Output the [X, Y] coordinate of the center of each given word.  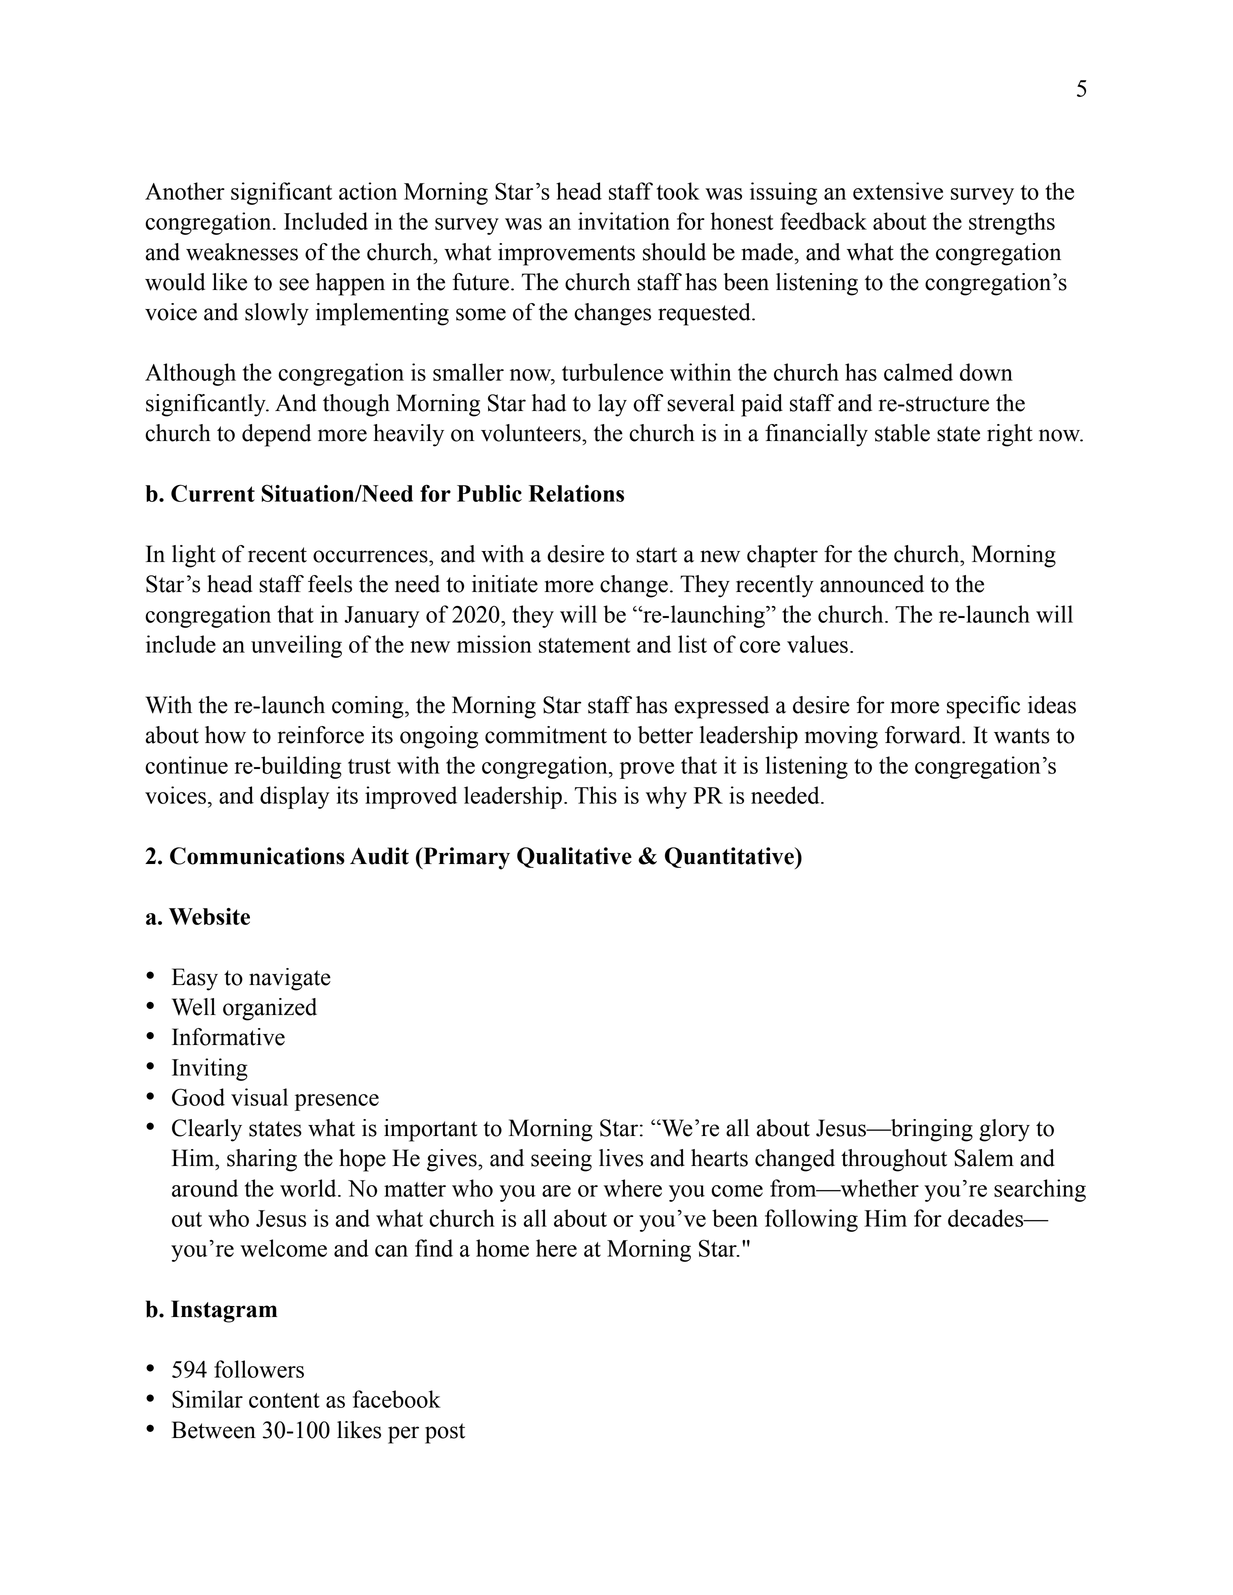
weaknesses [242, 252]
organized [270, 1009]
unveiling [296, 646]
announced [872, 584]
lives [621, 1158]
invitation [624, 221]
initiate [505, 584]
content [284, 1400]
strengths [1012, 223]
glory [1004, 1130]
